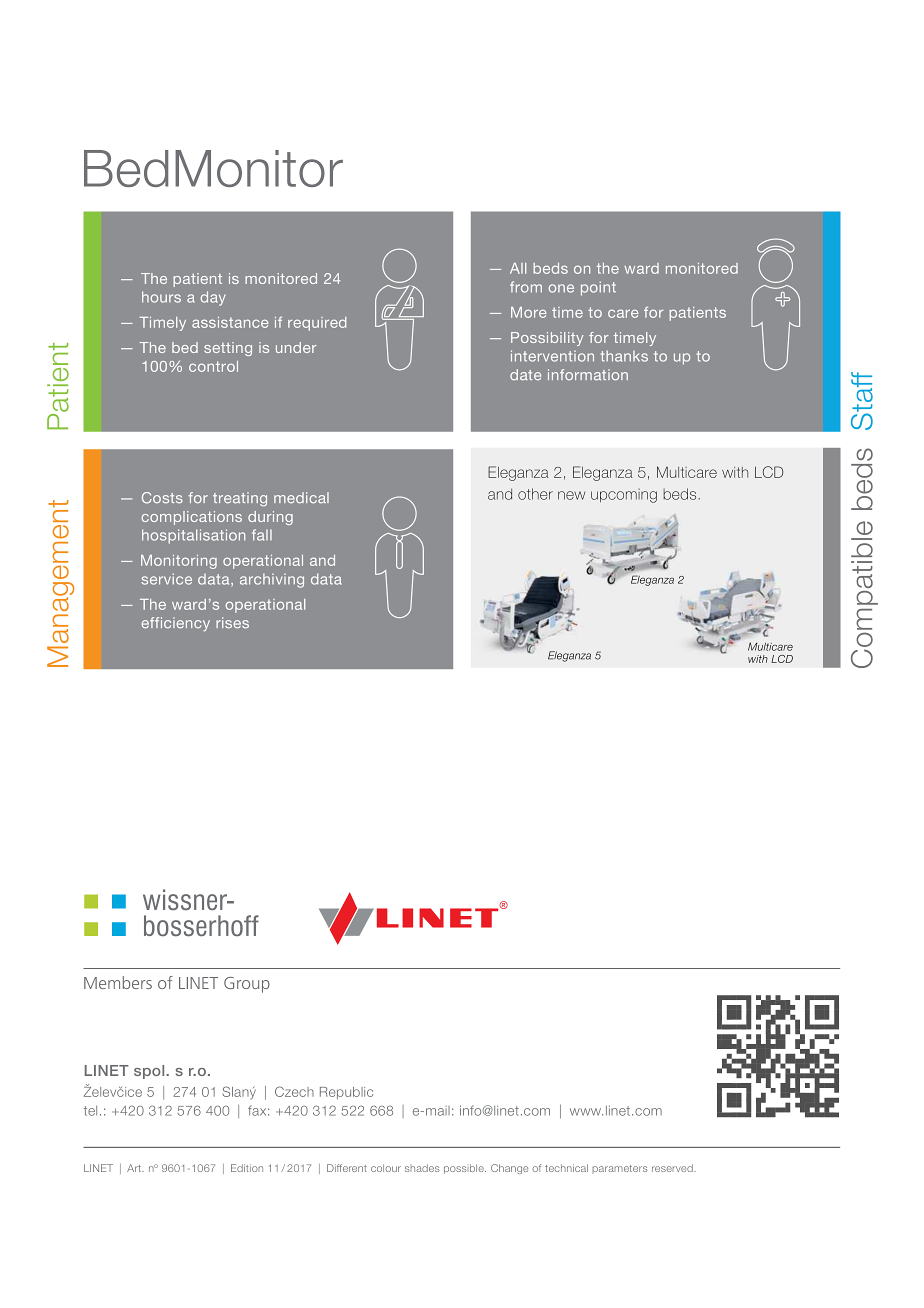 Image resolution: width=924 pixels, height=1308 pixels. Describe the element at coordinates (620, 1169) in the page. I see `parameters` at that location.
